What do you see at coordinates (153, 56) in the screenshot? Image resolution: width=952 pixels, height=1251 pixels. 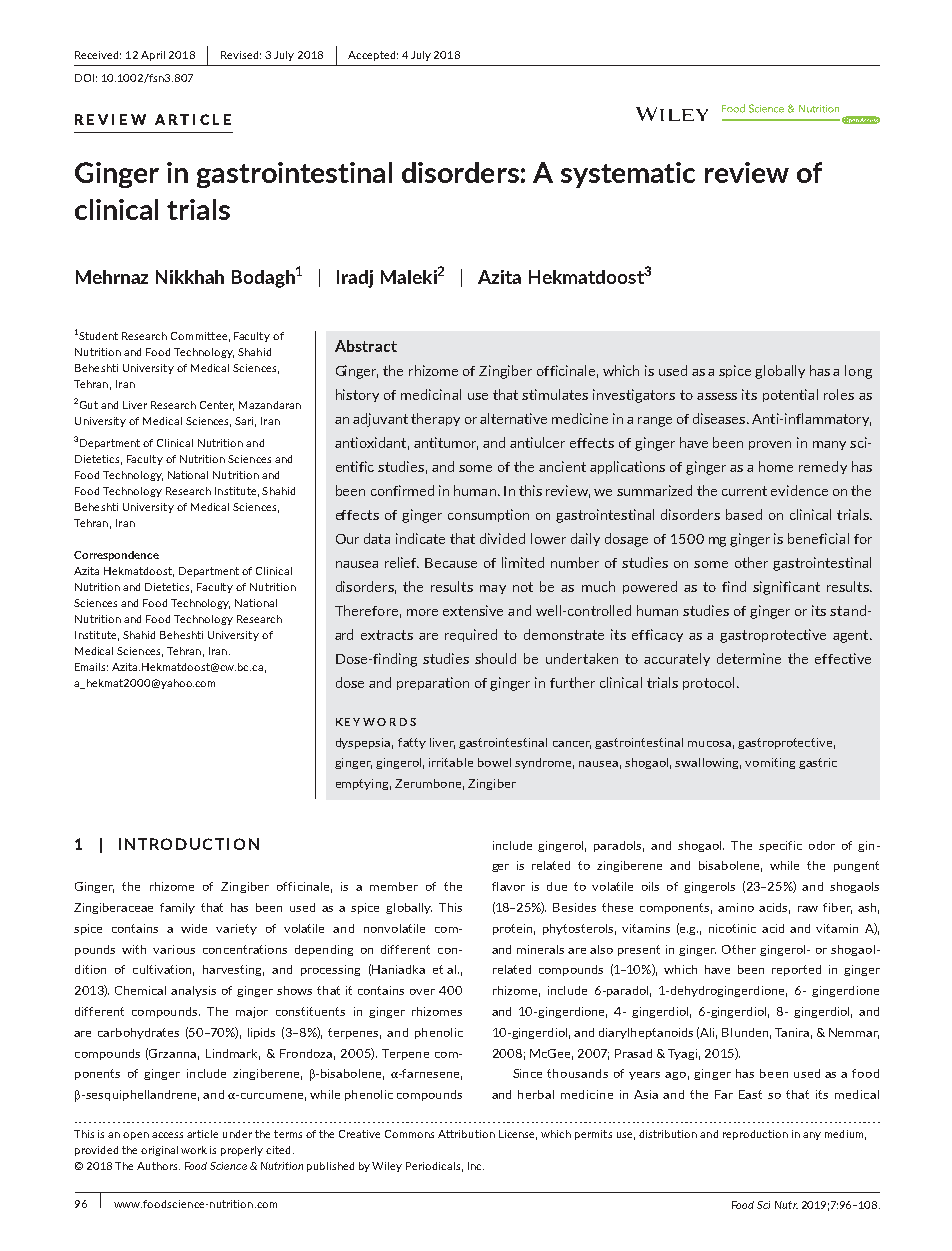 I see `April` at bounding box center [153, 56].
